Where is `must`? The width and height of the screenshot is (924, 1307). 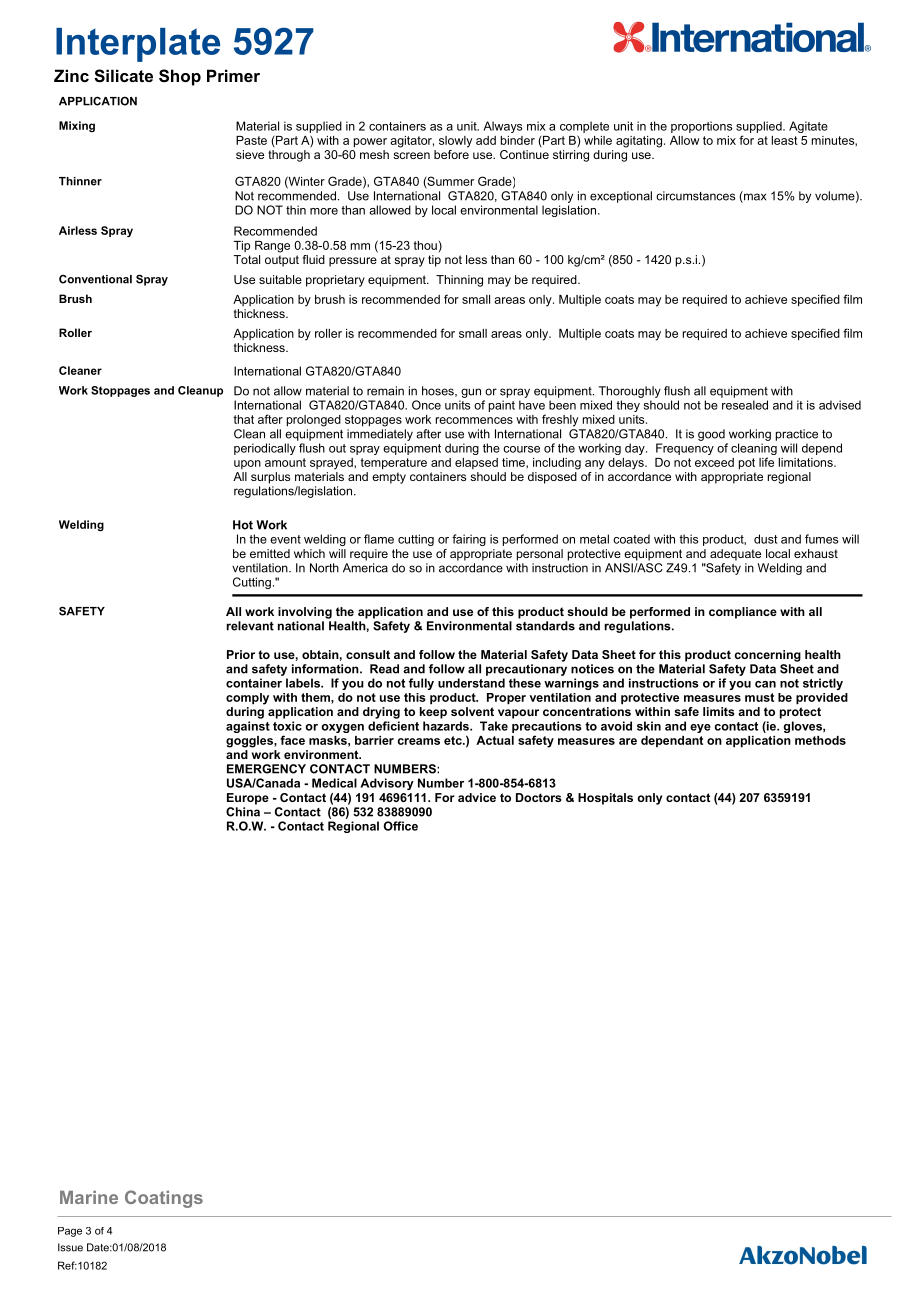
must is located at coordinates (759, 697).
